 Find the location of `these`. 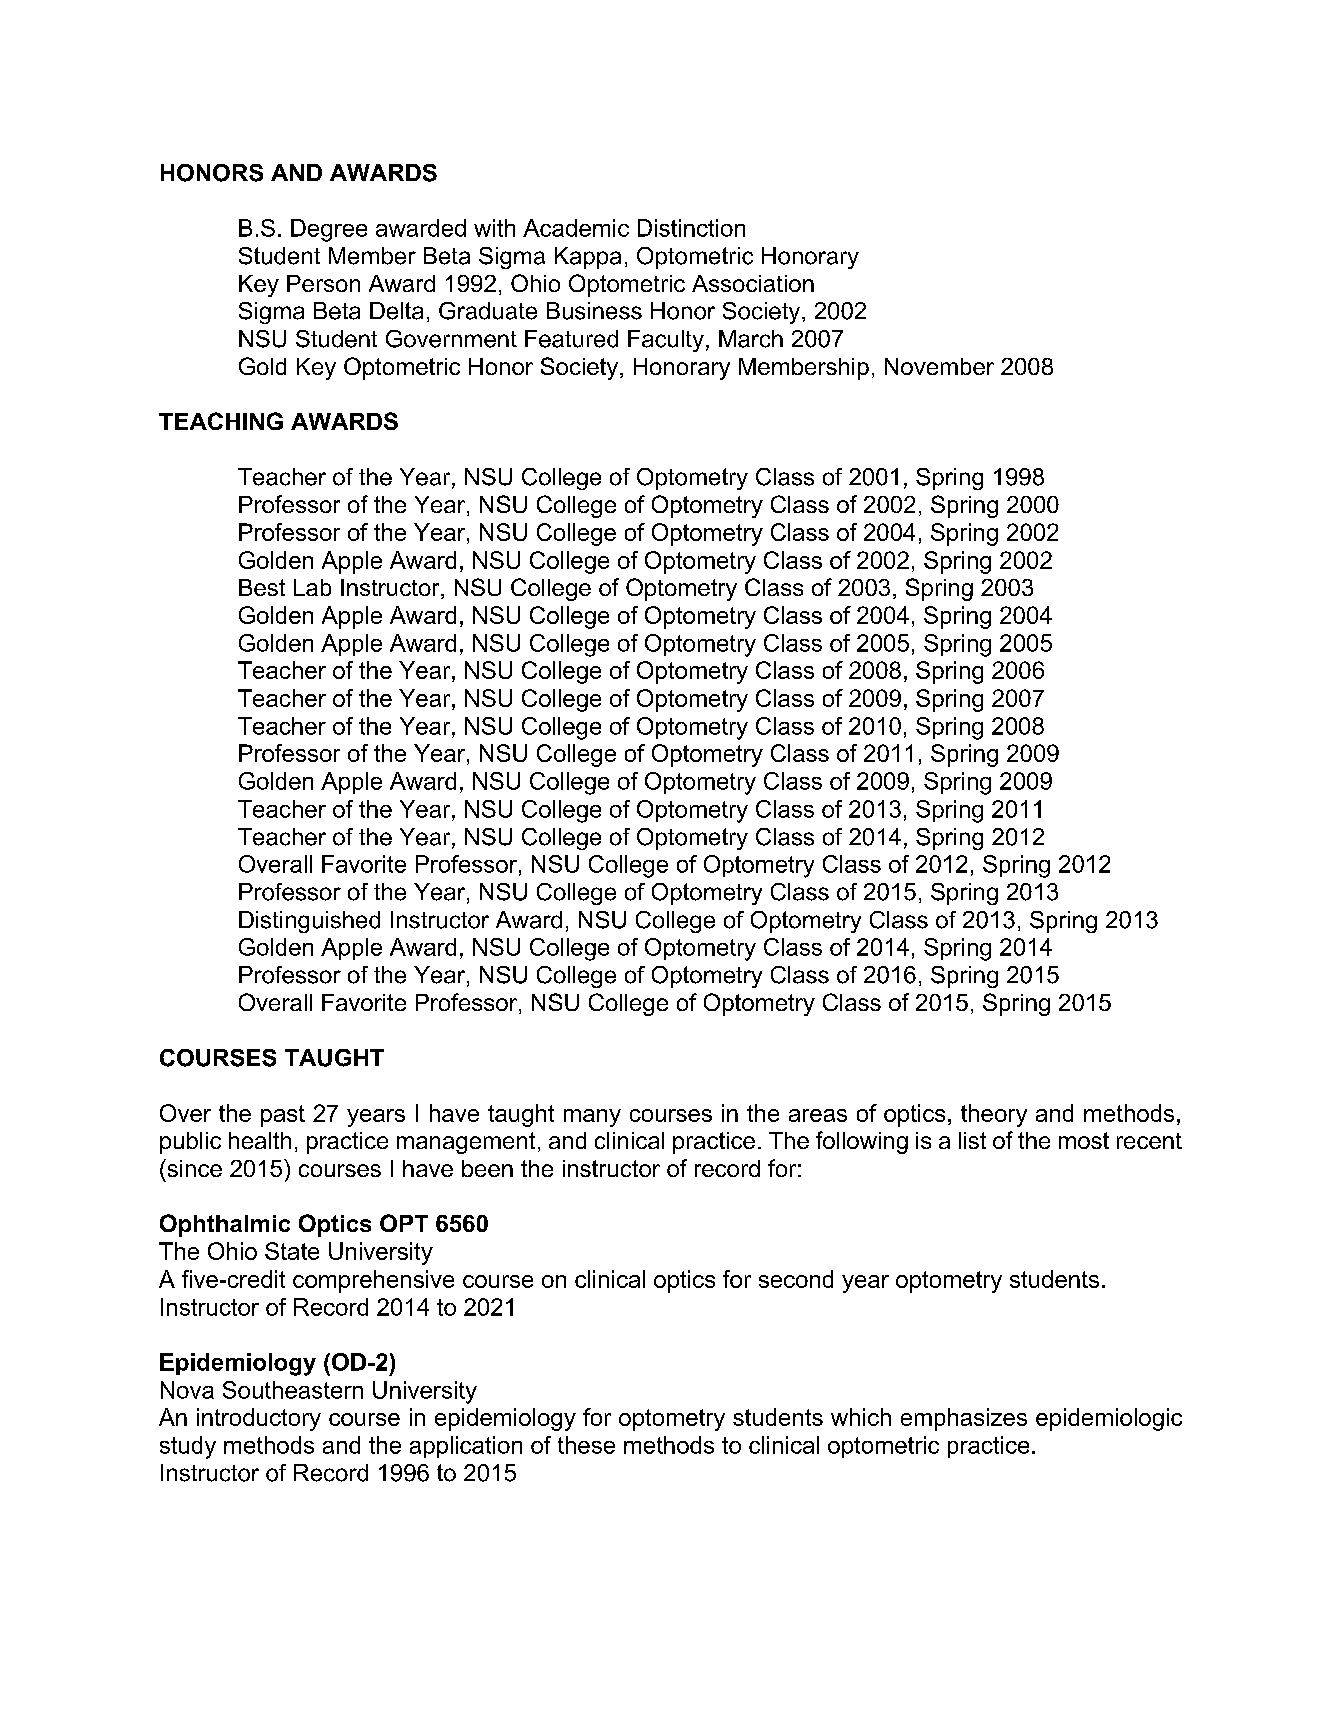

these is located at coordinates (586, 1445).
